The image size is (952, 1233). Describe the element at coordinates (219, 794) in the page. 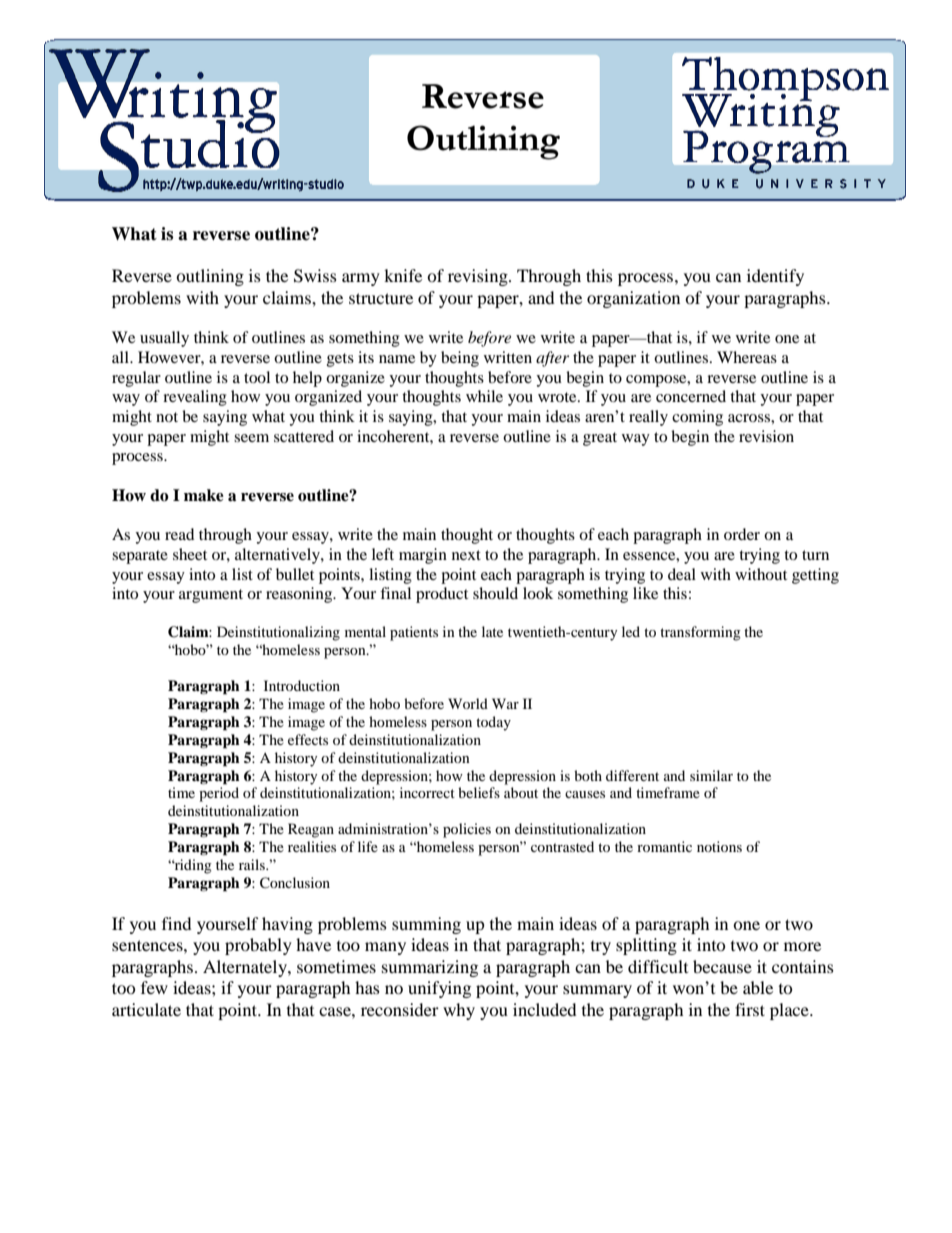

I see `period` at that location.
